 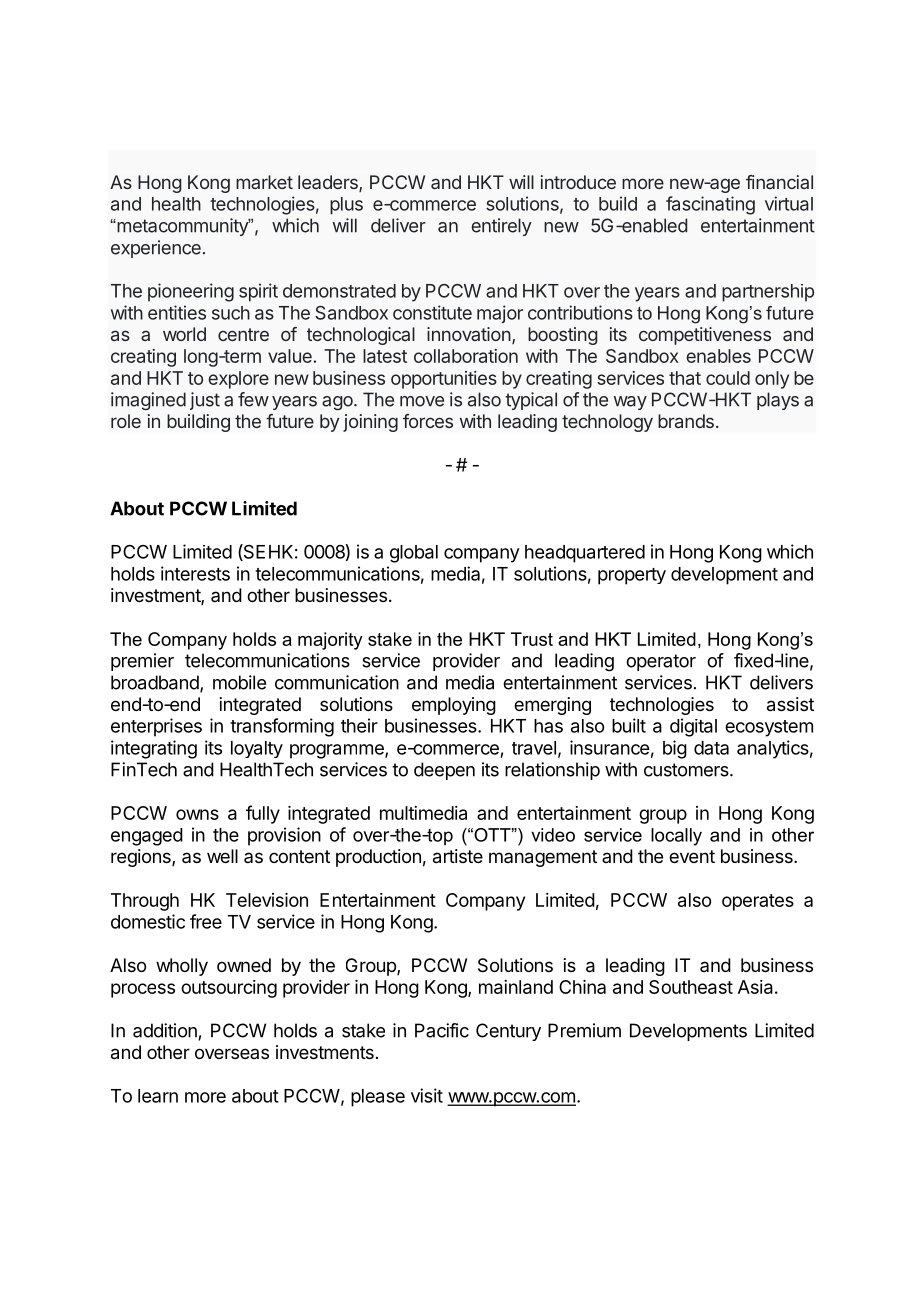 I want to click on customers, so click(x=687, y=770).
